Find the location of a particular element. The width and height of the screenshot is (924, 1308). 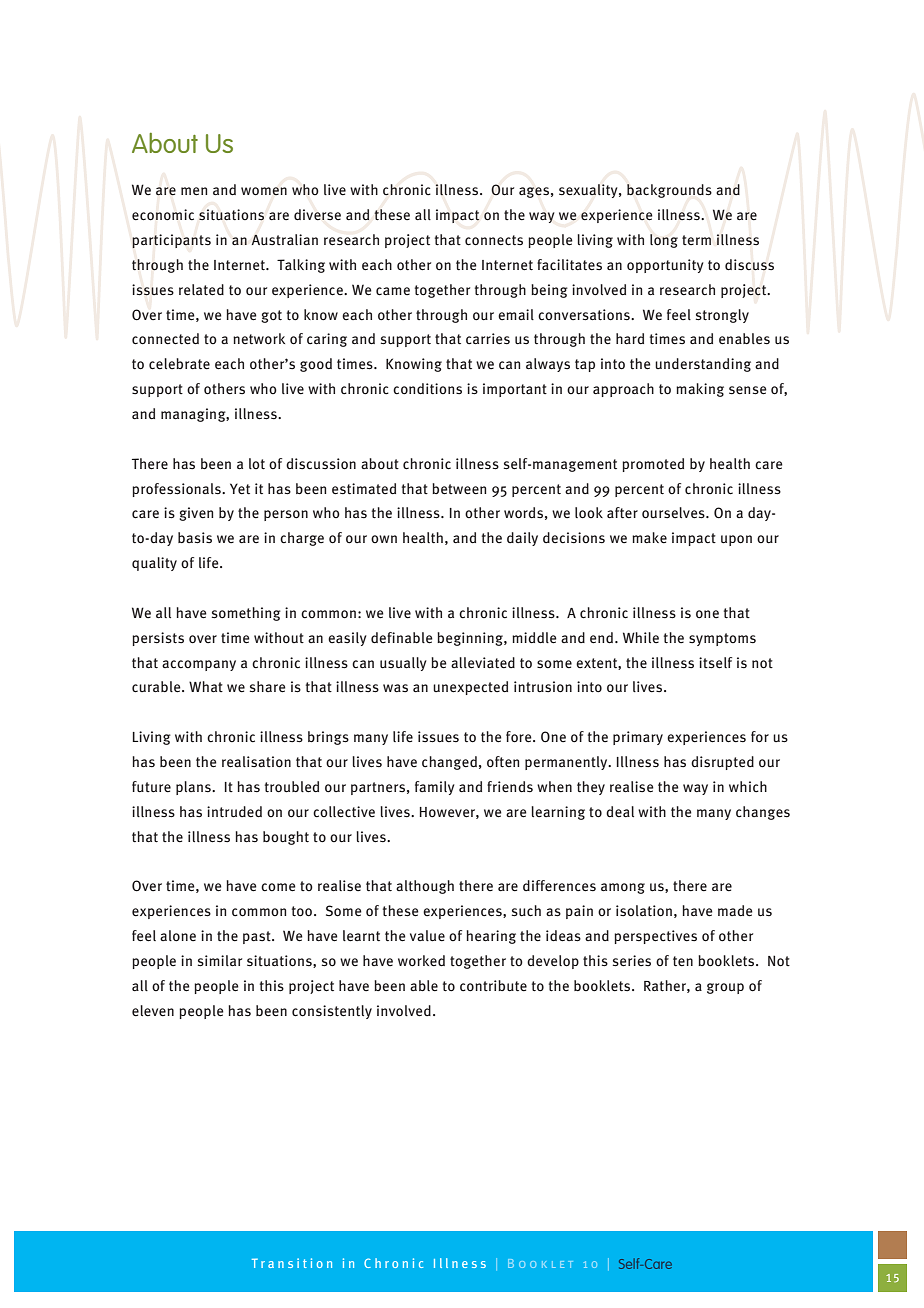

intruded is located at coordinates (234, 812).
